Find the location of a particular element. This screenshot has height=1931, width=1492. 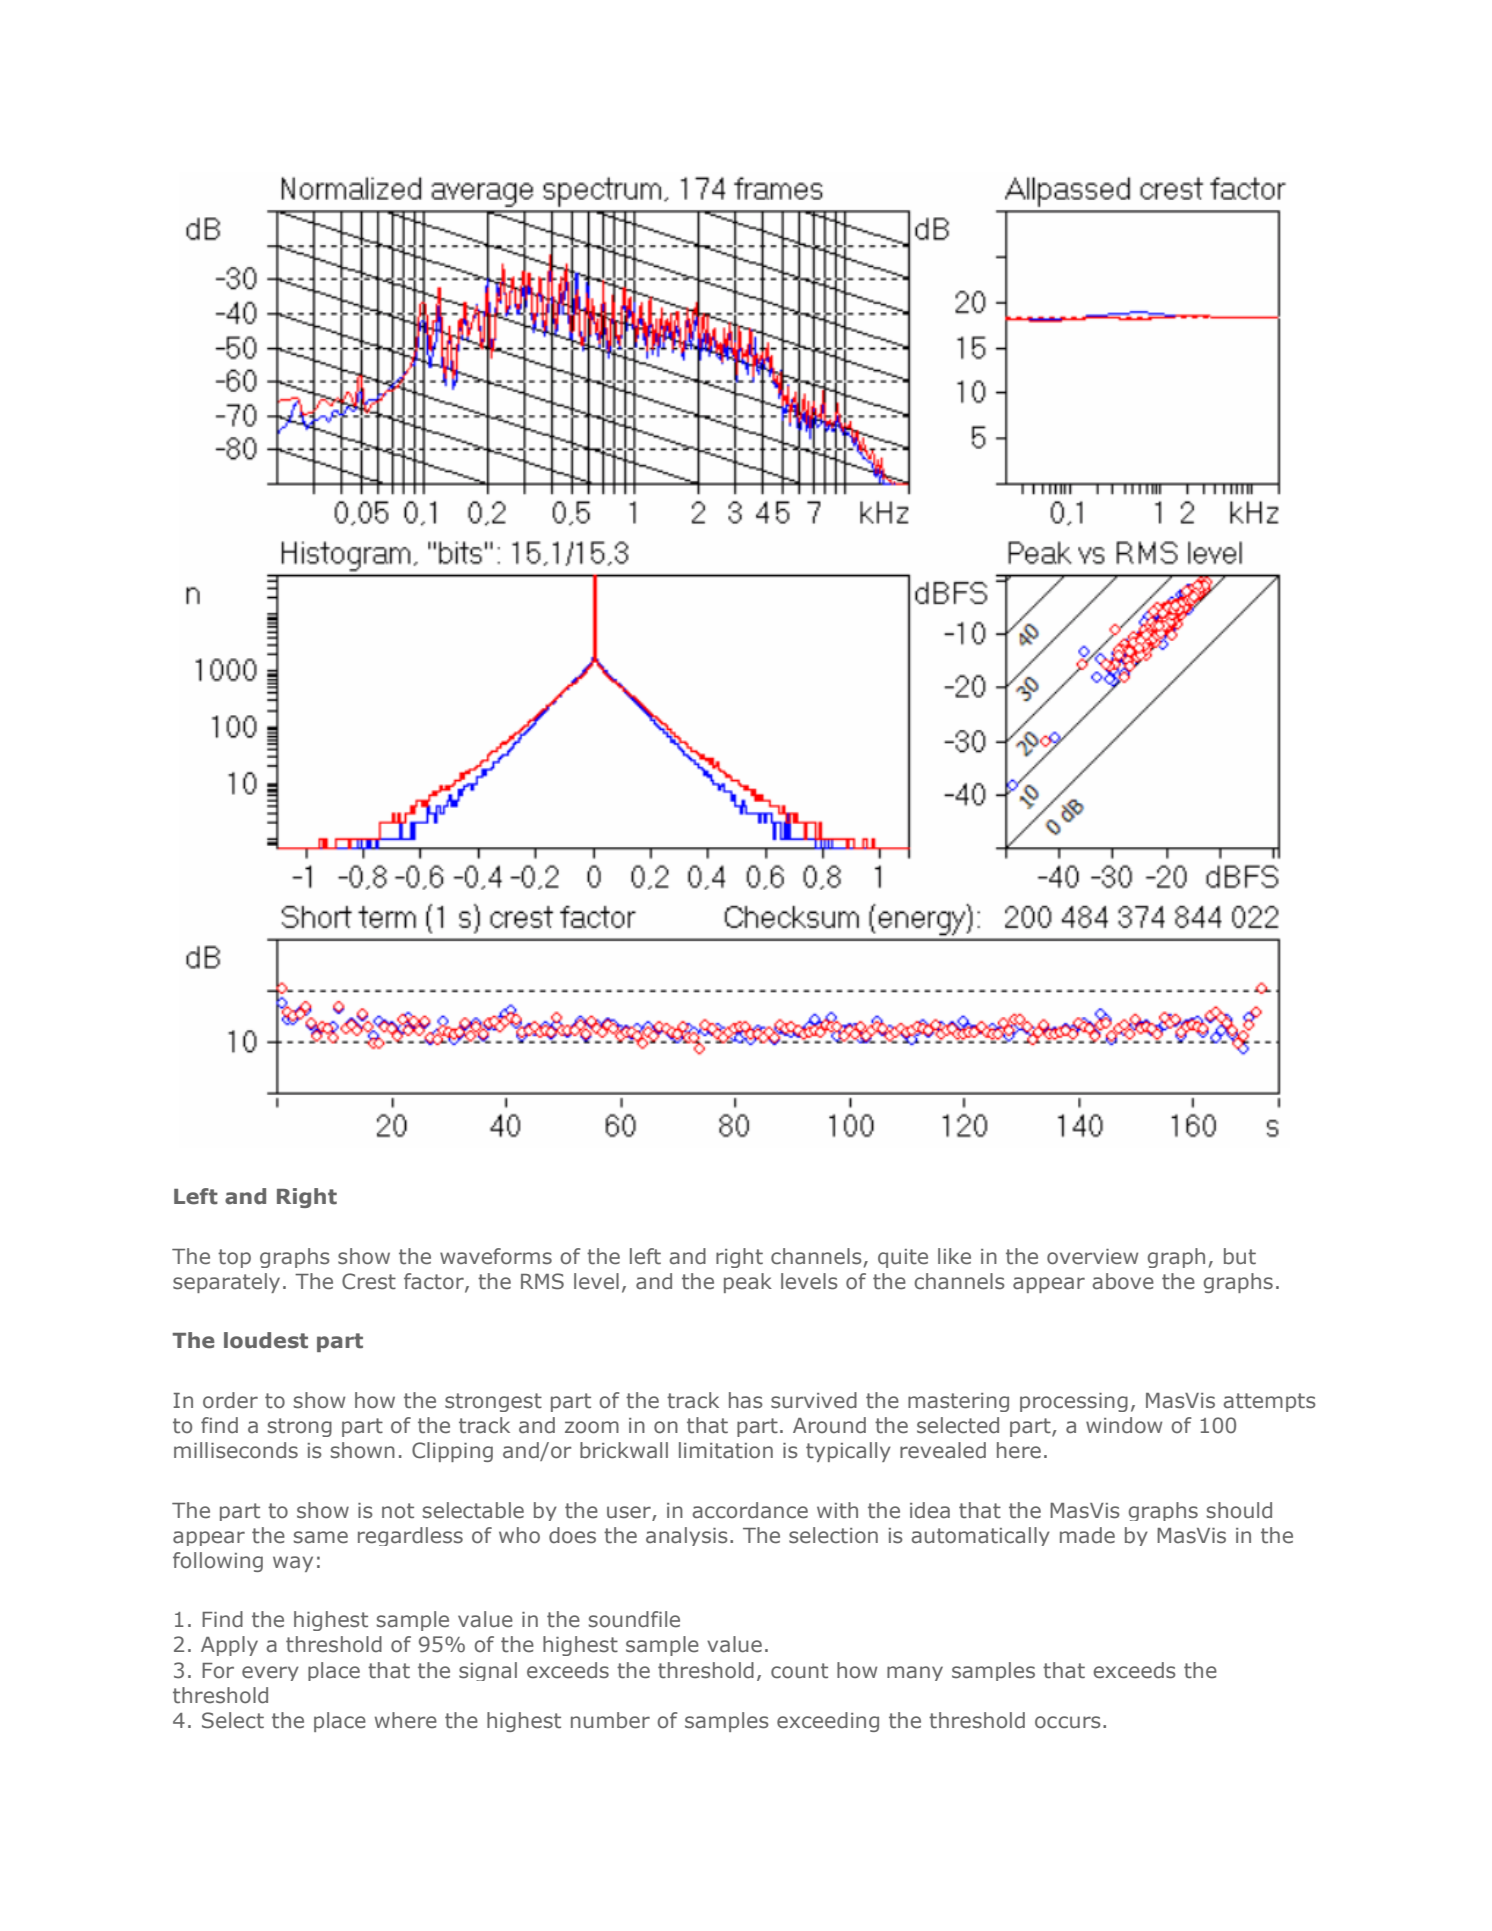

should is located at coordinates (1239, 1510).
